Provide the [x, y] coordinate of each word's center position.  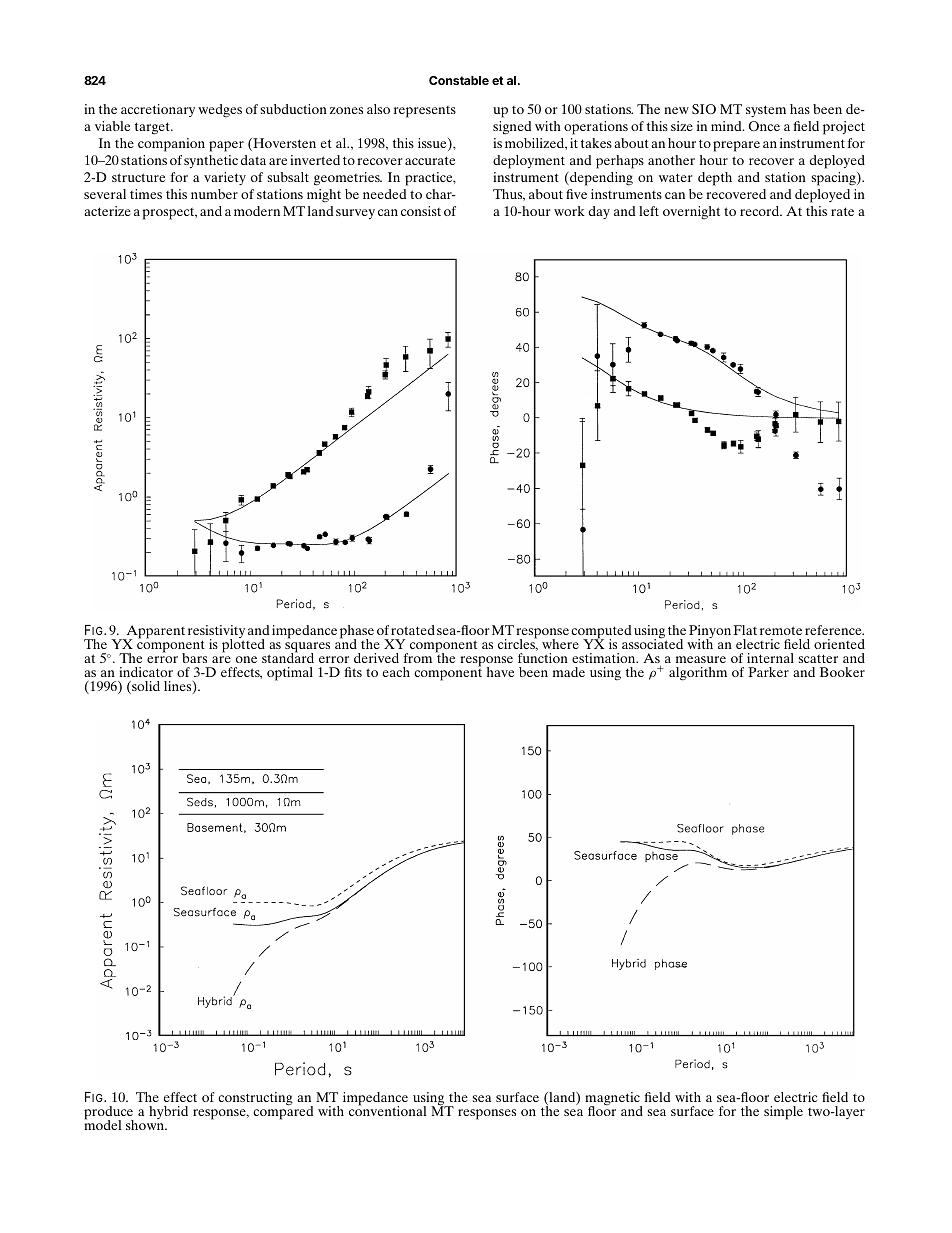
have [500, 672]
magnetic [613, 1100]
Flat [745, 630]
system [766, 111]
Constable [459, 80]
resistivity [216, 633]
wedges [220, 111]
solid [145, 687]
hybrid [168, 1112]
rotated [413, 630]
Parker [768, 672]
